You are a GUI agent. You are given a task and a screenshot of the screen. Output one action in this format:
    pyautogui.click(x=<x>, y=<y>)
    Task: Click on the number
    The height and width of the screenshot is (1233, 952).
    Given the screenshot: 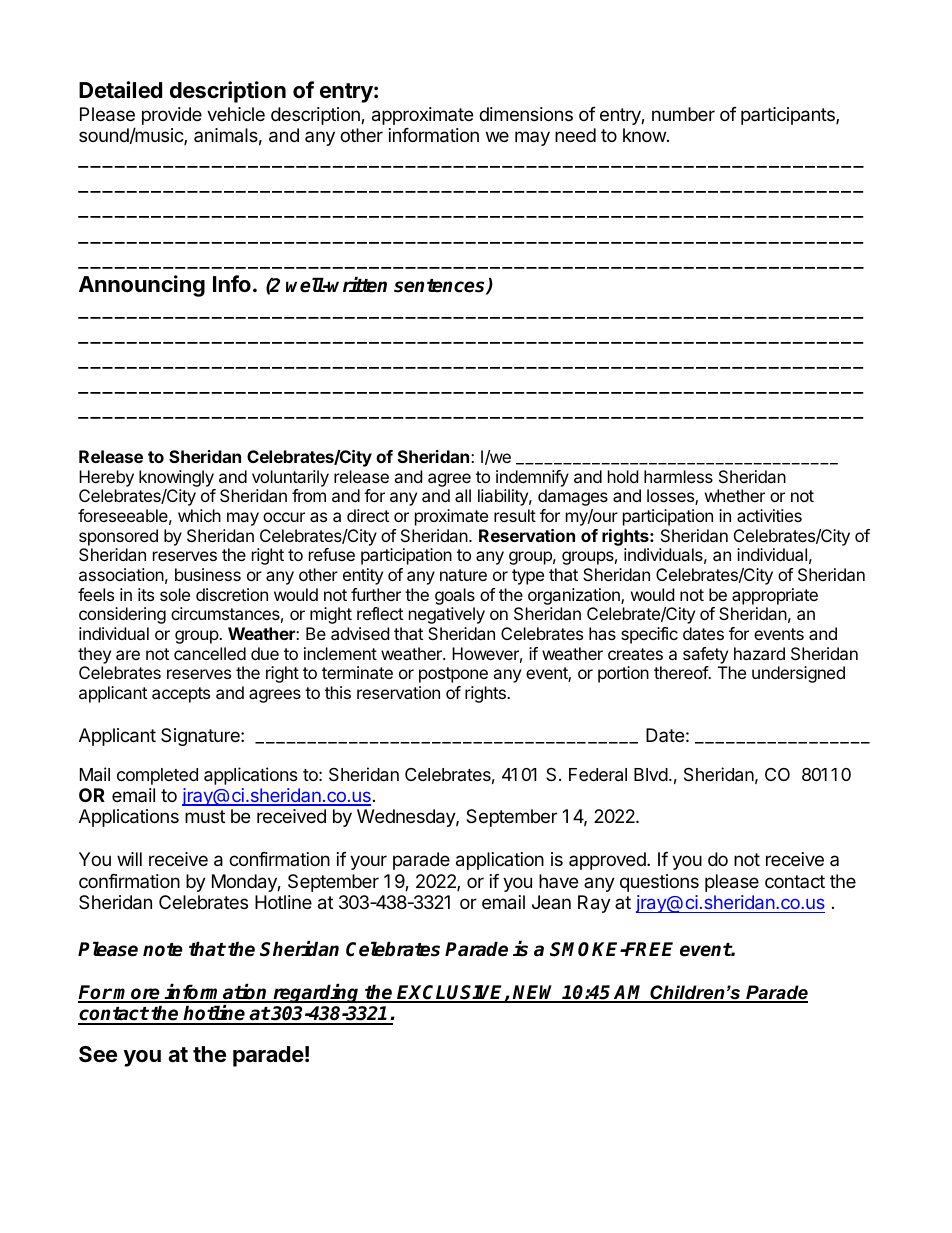 What is the action you would take?
    pyautogui.click(x=683, y=114)
